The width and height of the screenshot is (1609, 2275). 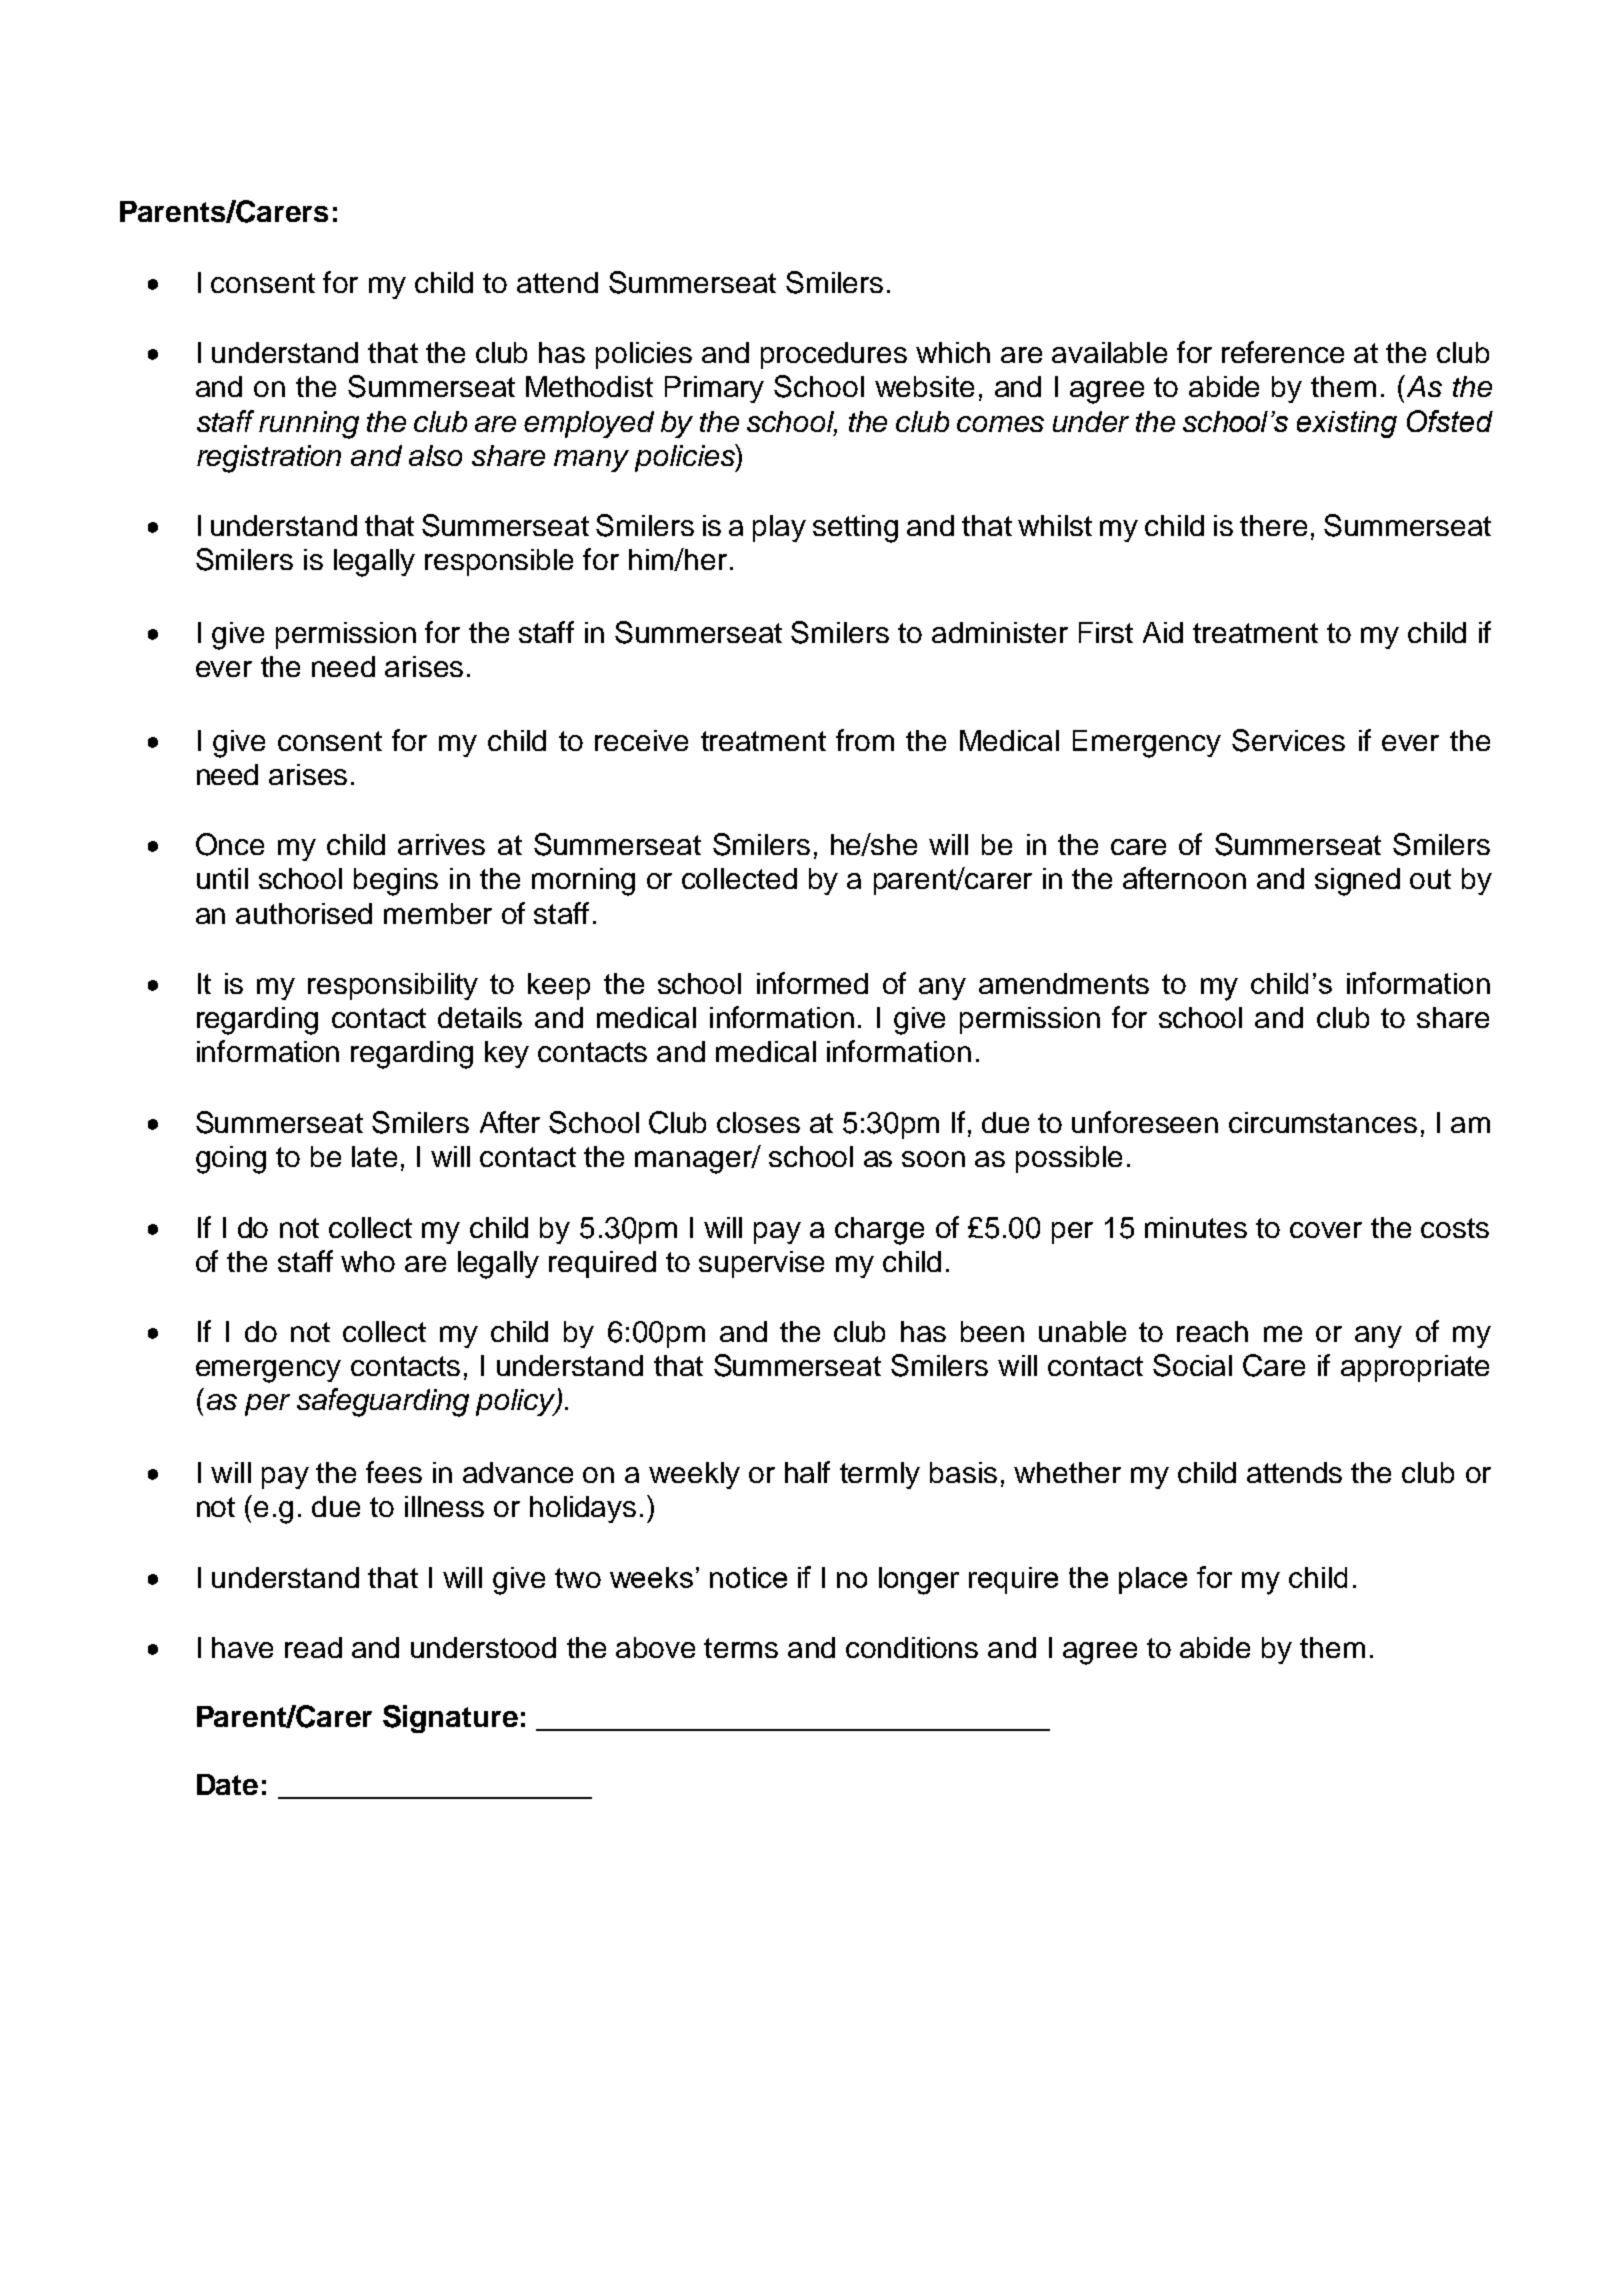 What do you see at coordinates (309, 425) in the screenshot?
I see `running` at bounding box center [309, 425].
